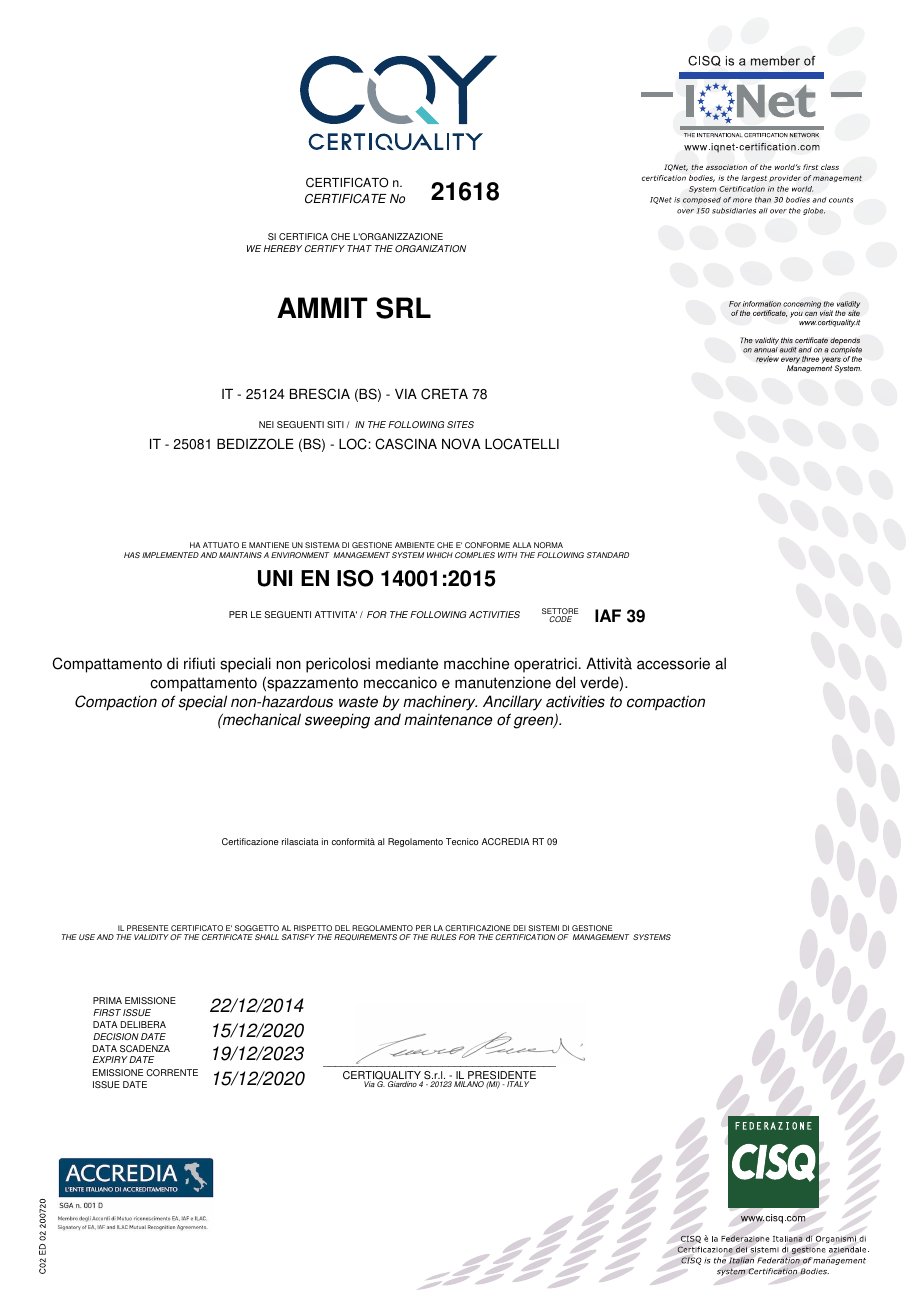 This document has width=924, height=1308. I want to click on THAT, so click(359, 248).
